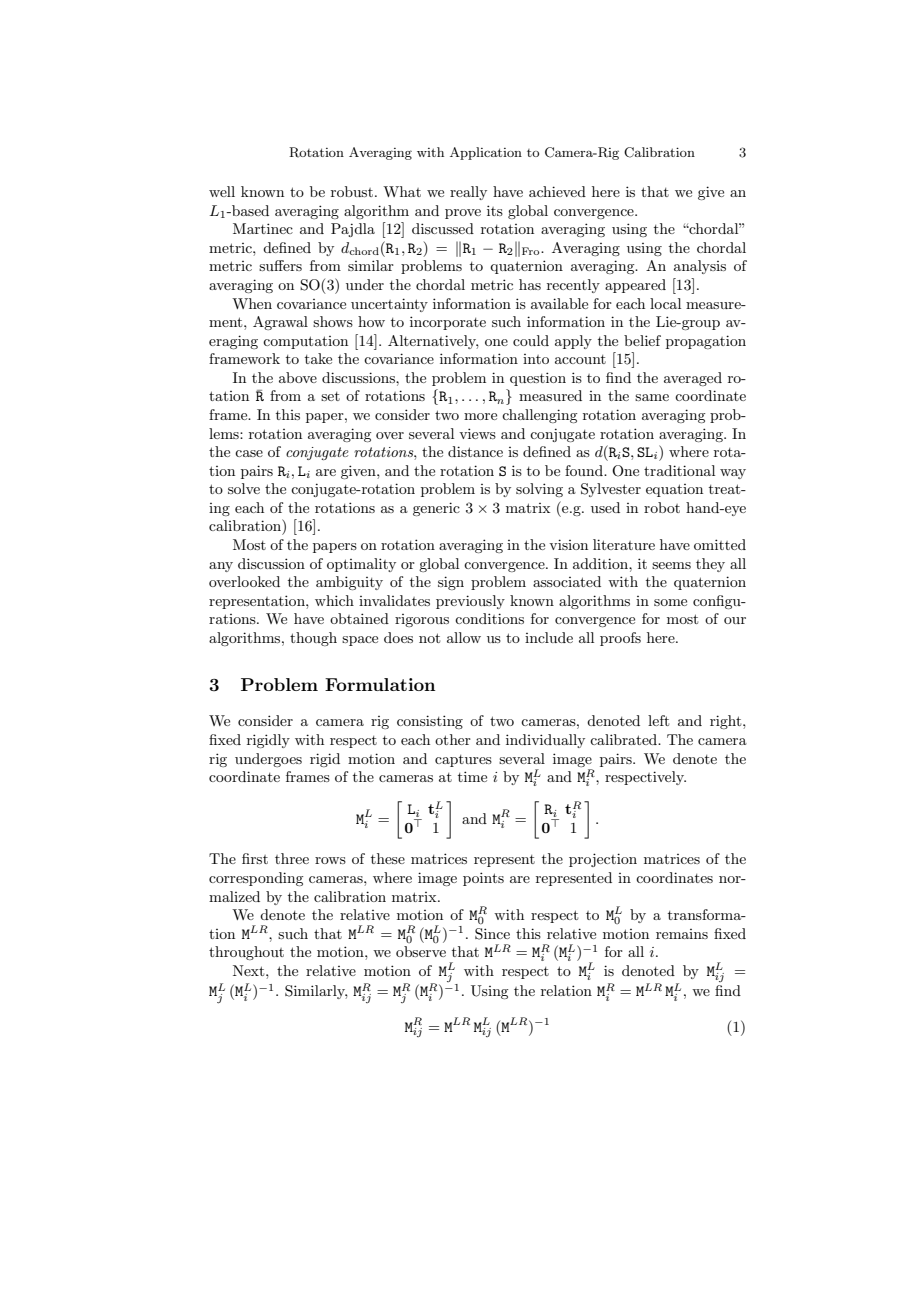 The image size is (924, 1308). Describe the element at coordinates (463, 214) in the document. I see `prove` at that location.
